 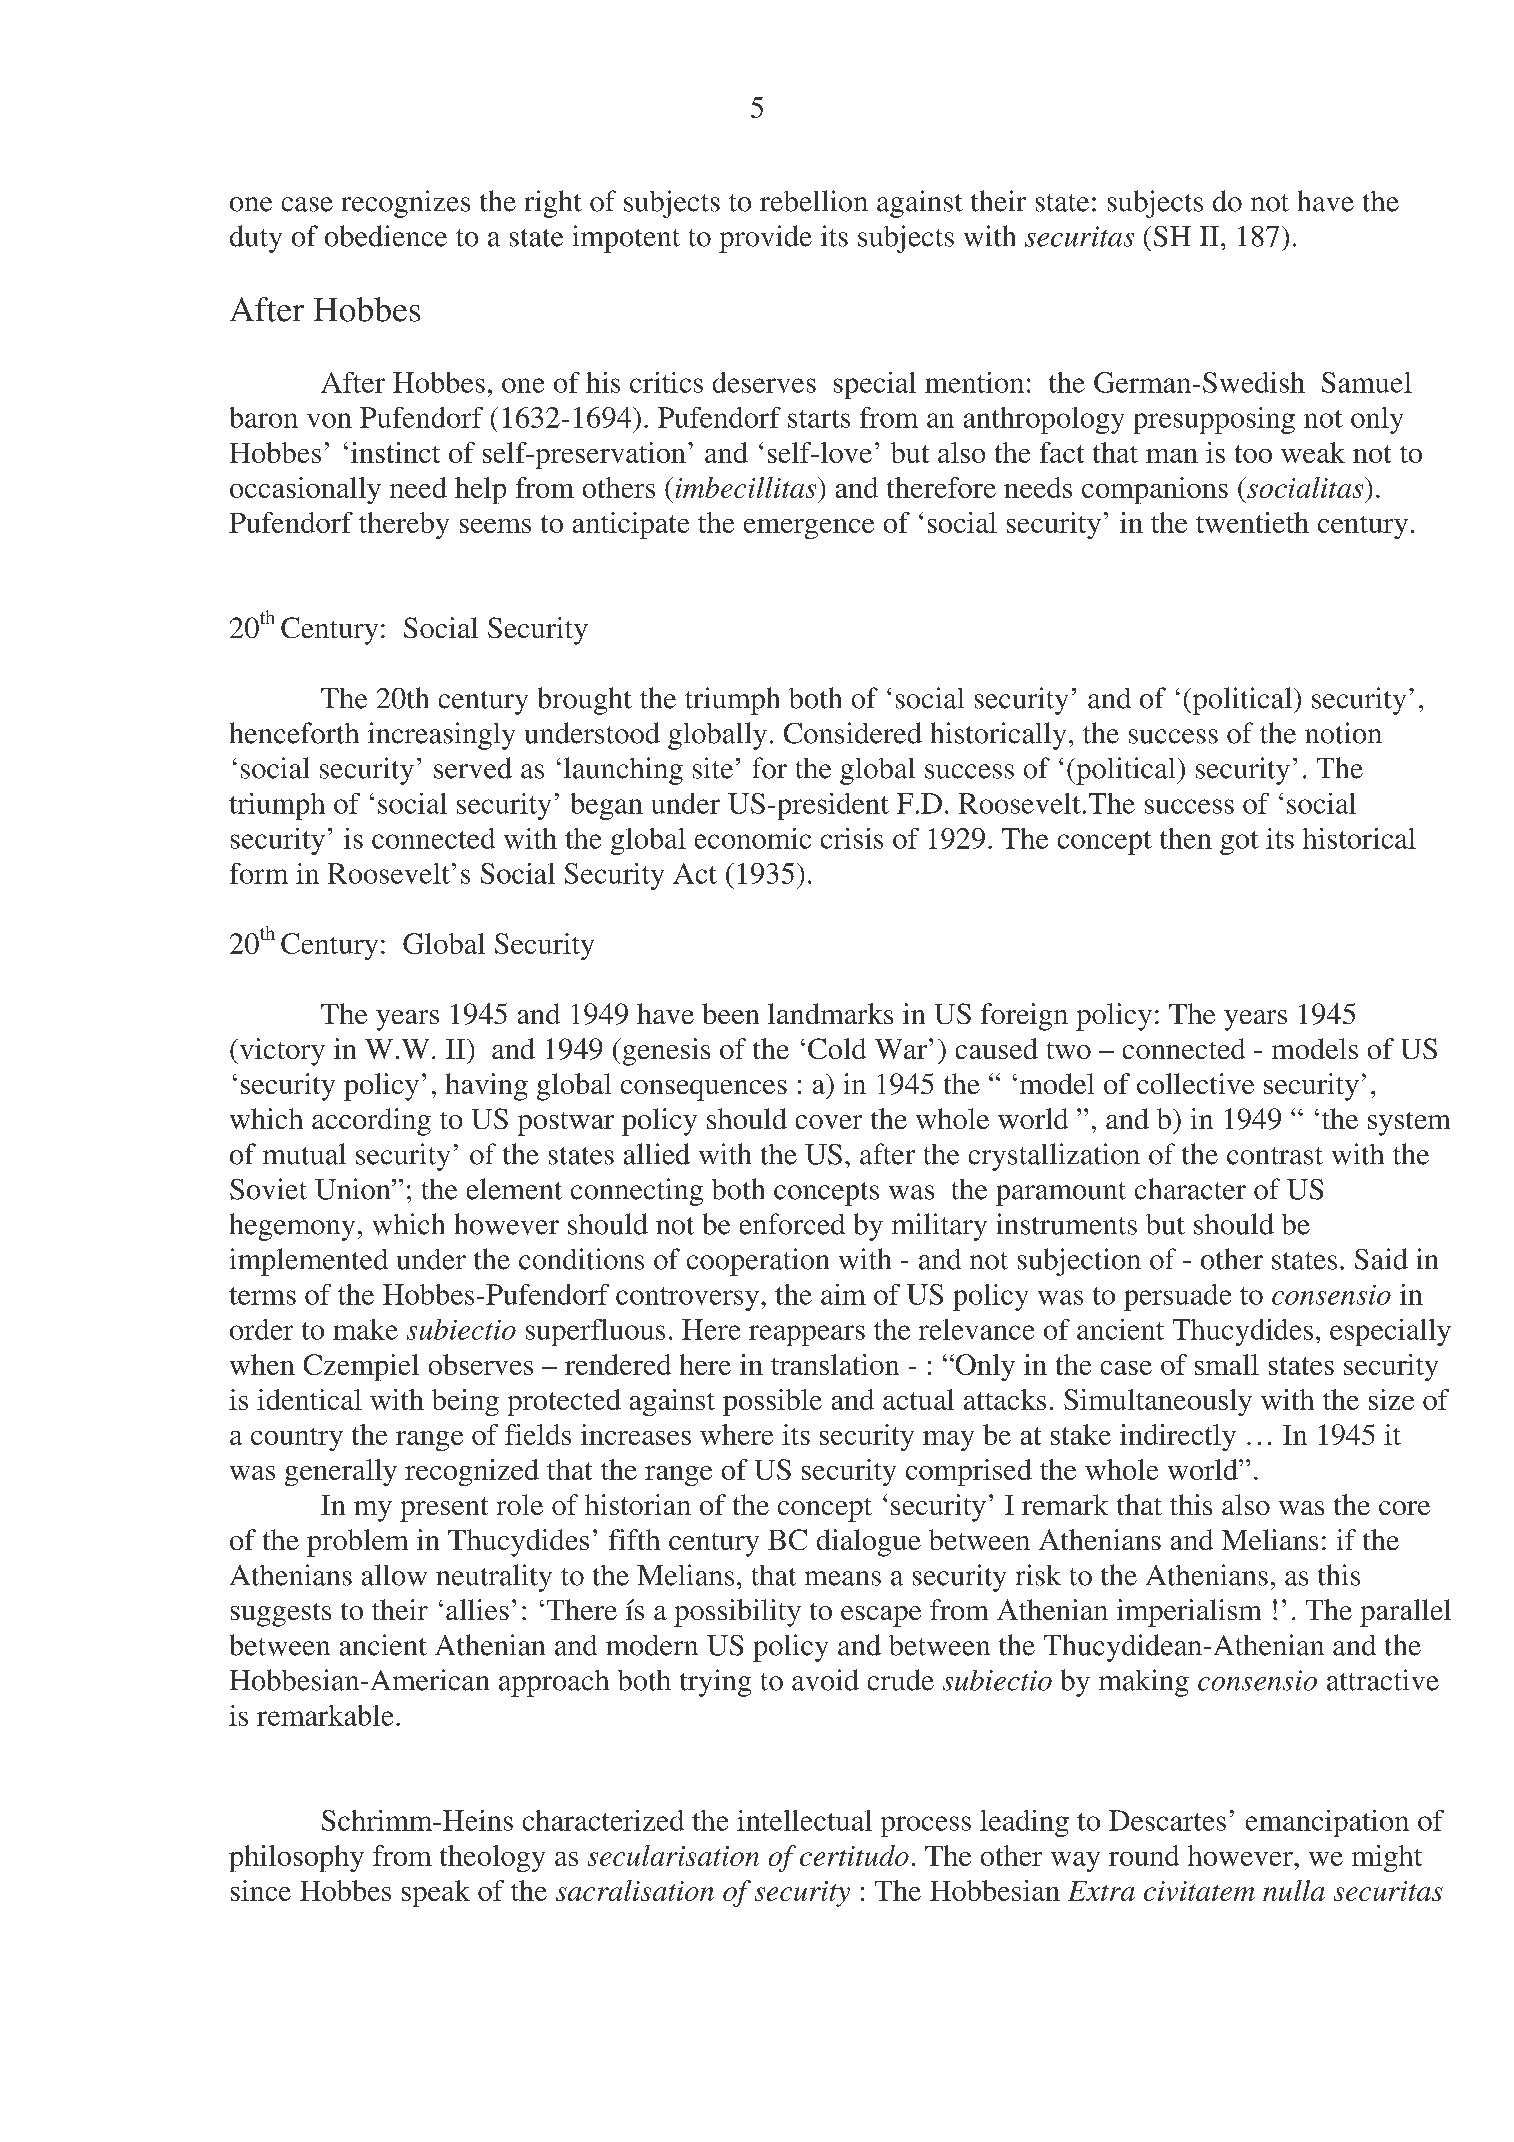 What do you see at coordinates (386, 236) in the screenshot?
I see `obedience` at bounding box center [386, 236].
